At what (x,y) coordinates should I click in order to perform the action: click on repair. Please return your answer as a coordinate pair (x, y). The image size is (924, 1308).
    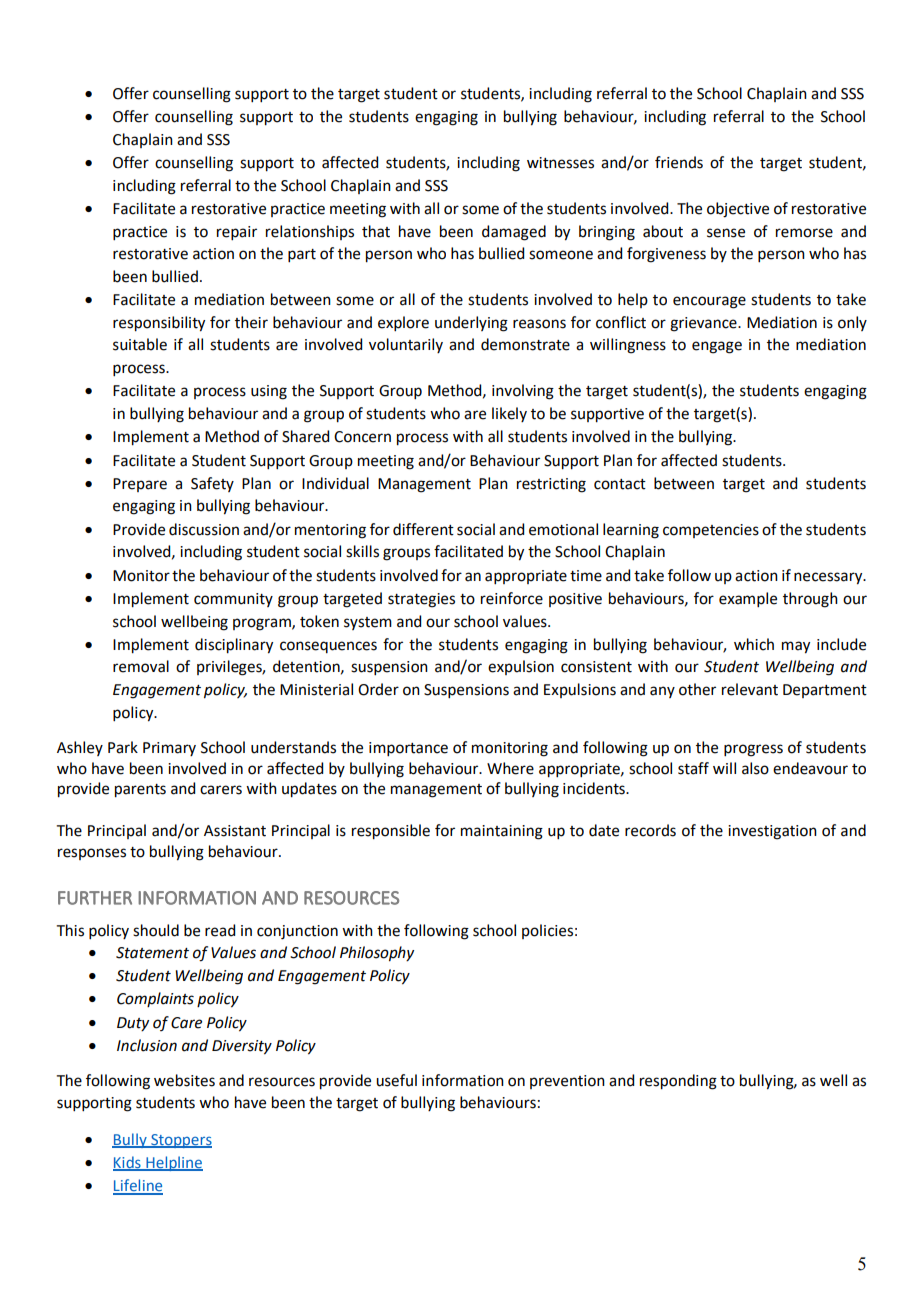
    Looking at the image, I should click on (237, 233).
